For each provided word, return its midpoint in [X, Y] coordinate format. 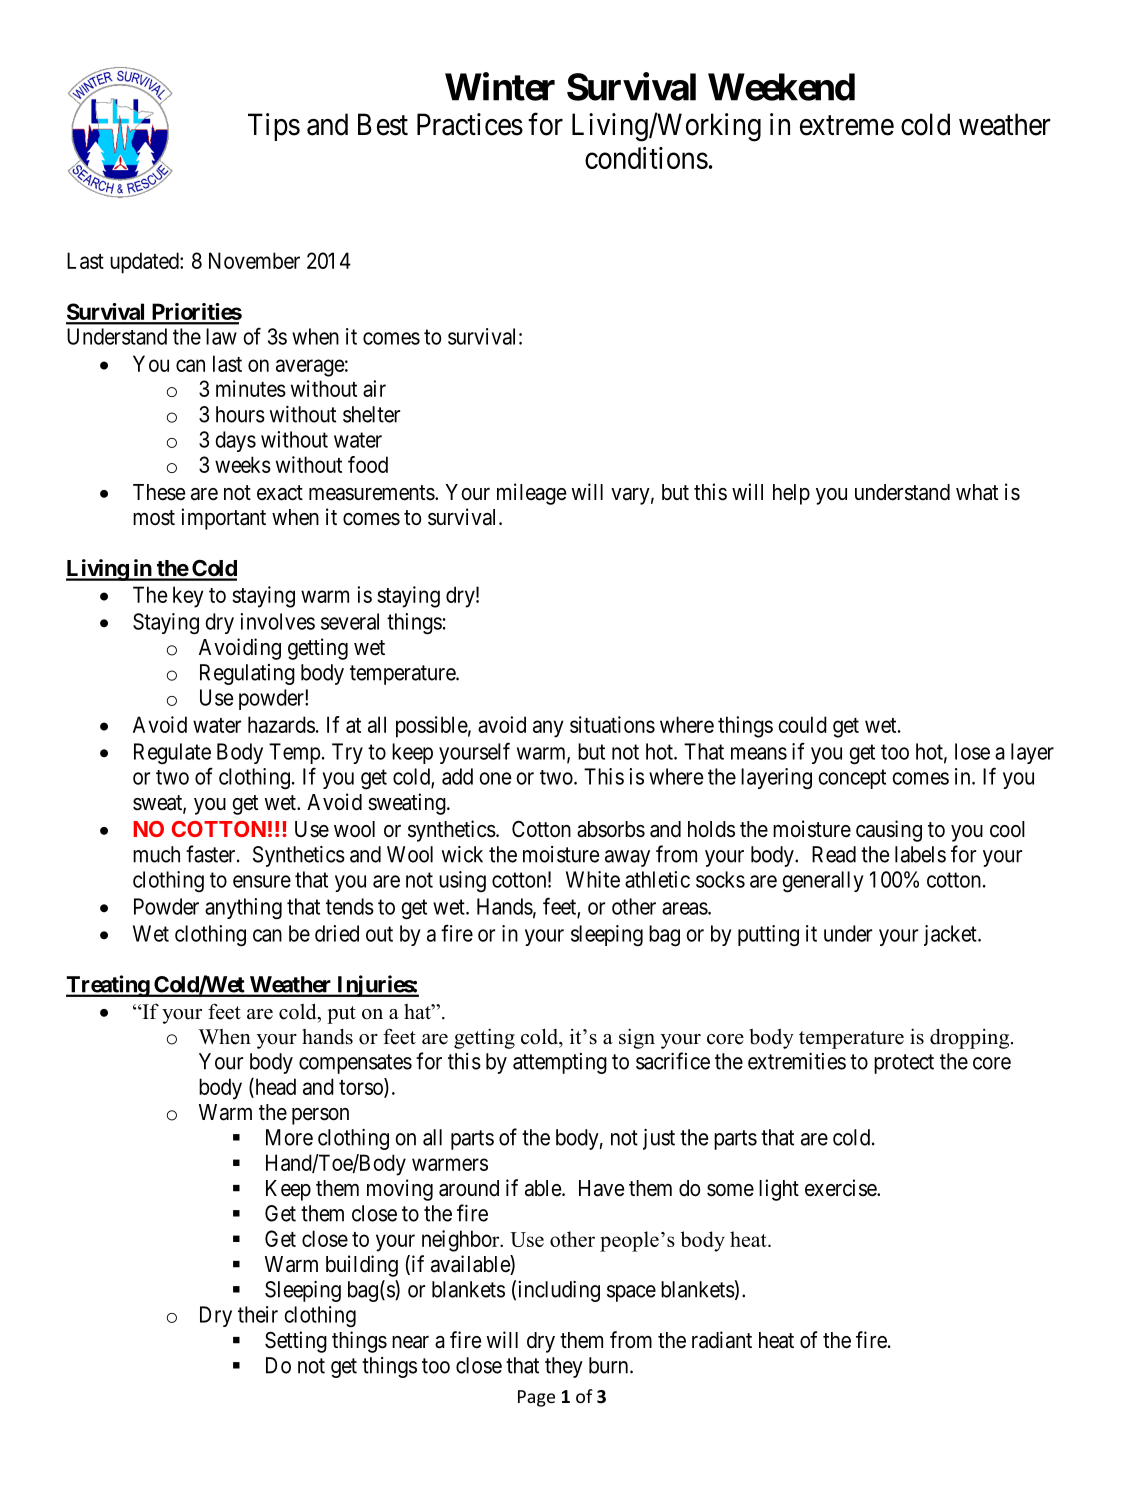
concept [852, 779]
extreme [847, 126]
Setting [296, 1342]
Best [383, 124]
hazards [281, 724]
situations [612, 724]
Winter [500, 86]
